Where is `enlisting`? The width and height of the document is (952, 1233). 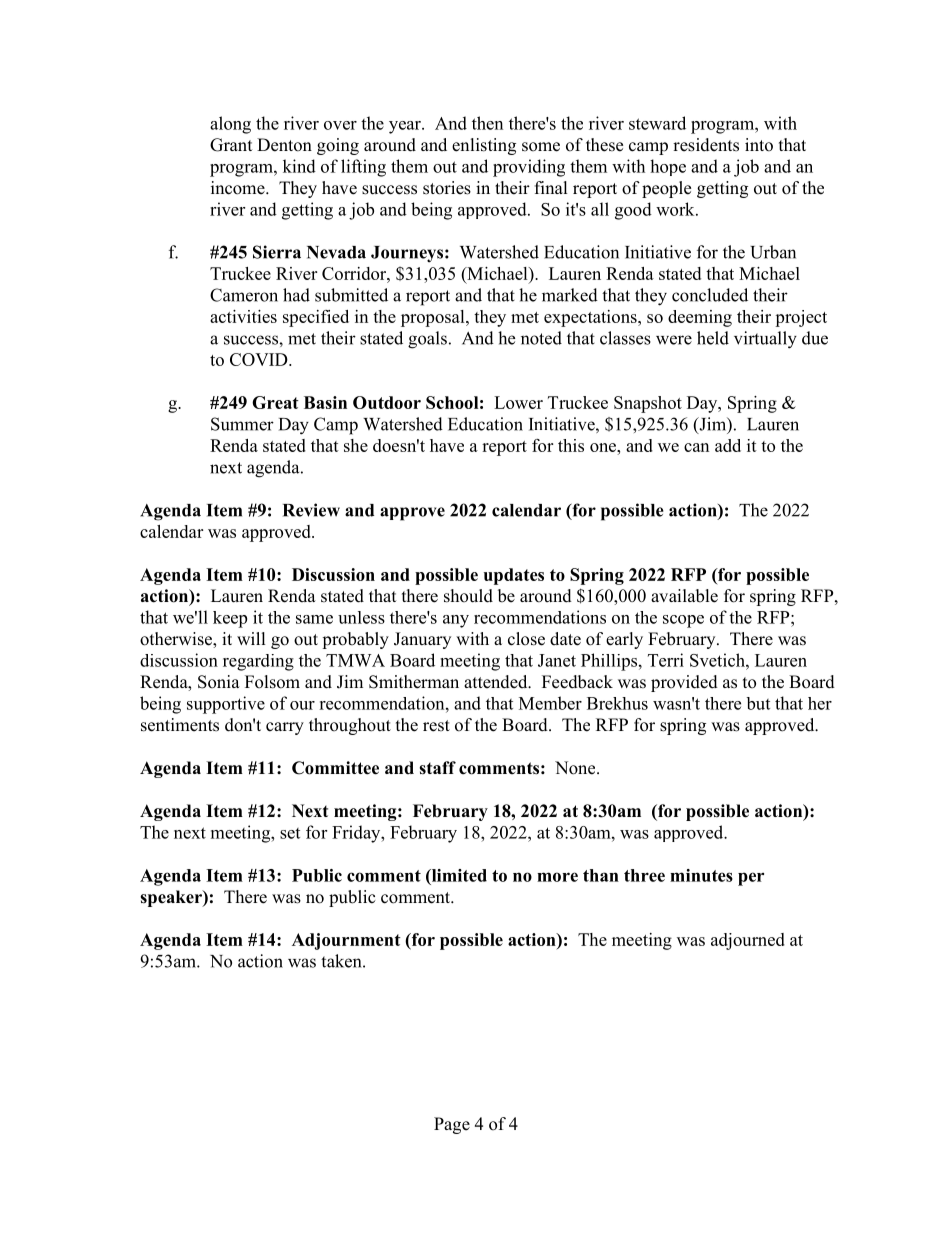
enlisting is located at coordinates (484, 146).
